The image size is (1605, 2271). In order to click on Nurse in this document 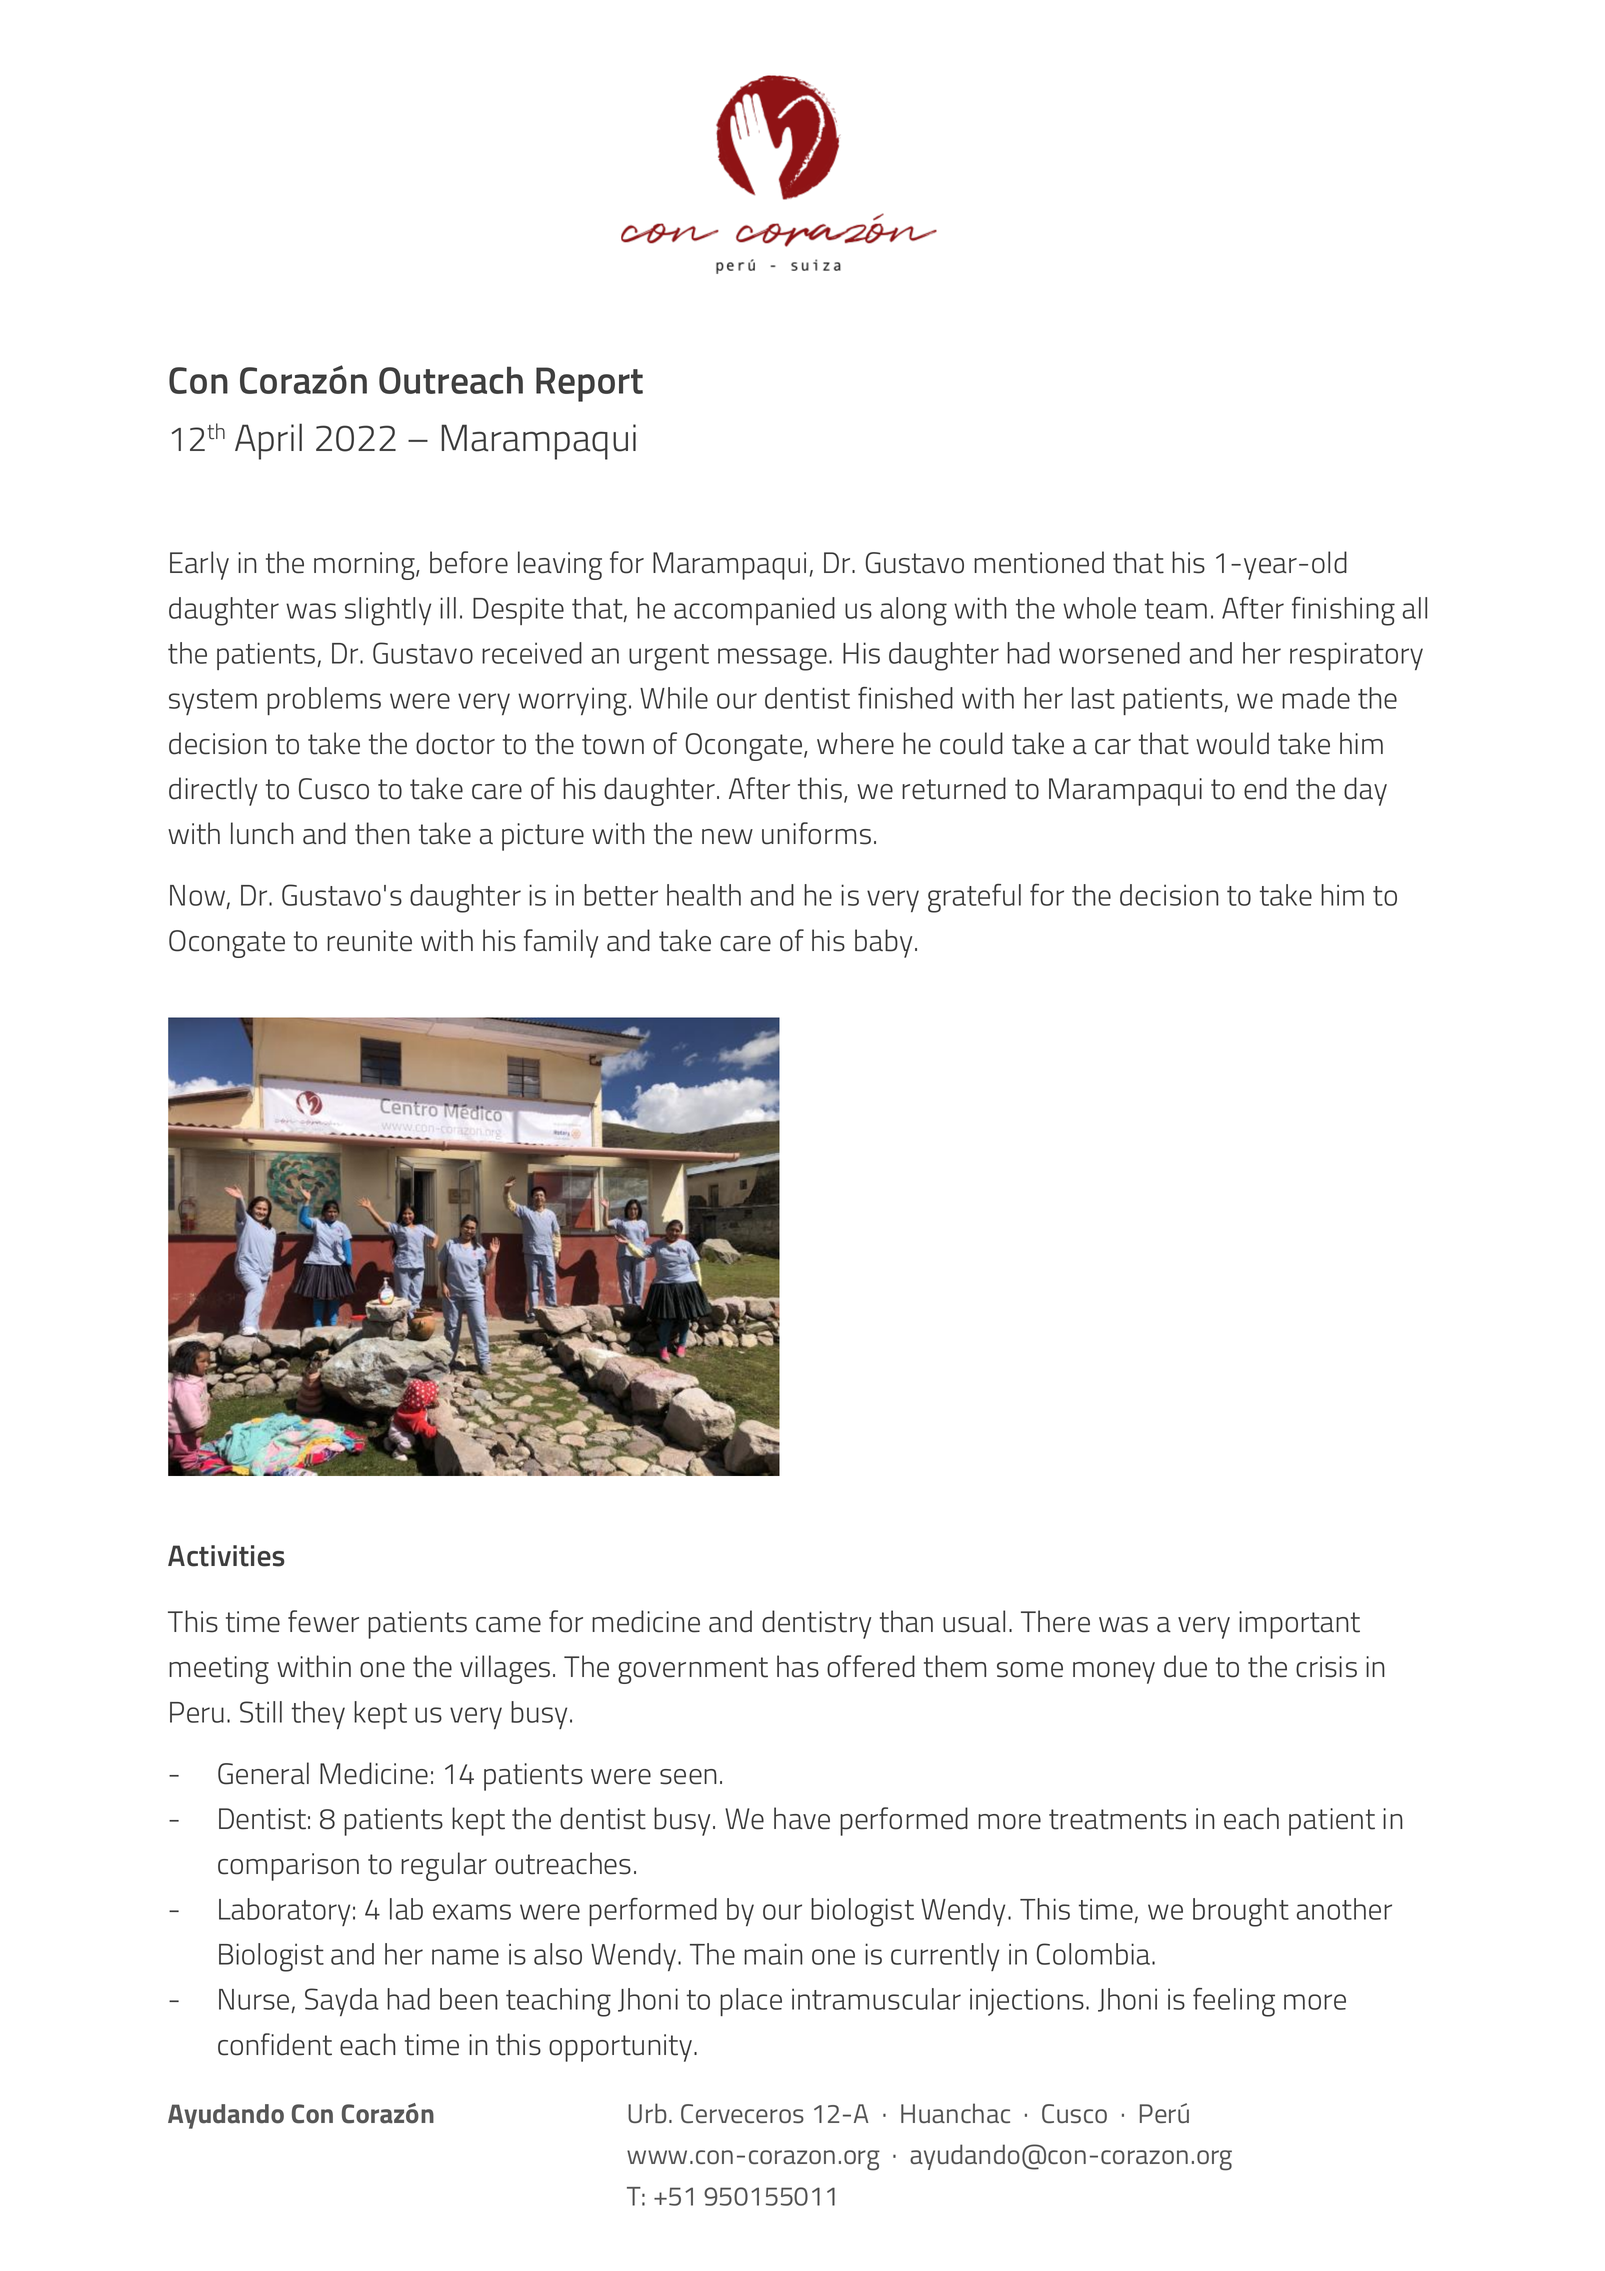, I will do `click(255, 2001)`.
